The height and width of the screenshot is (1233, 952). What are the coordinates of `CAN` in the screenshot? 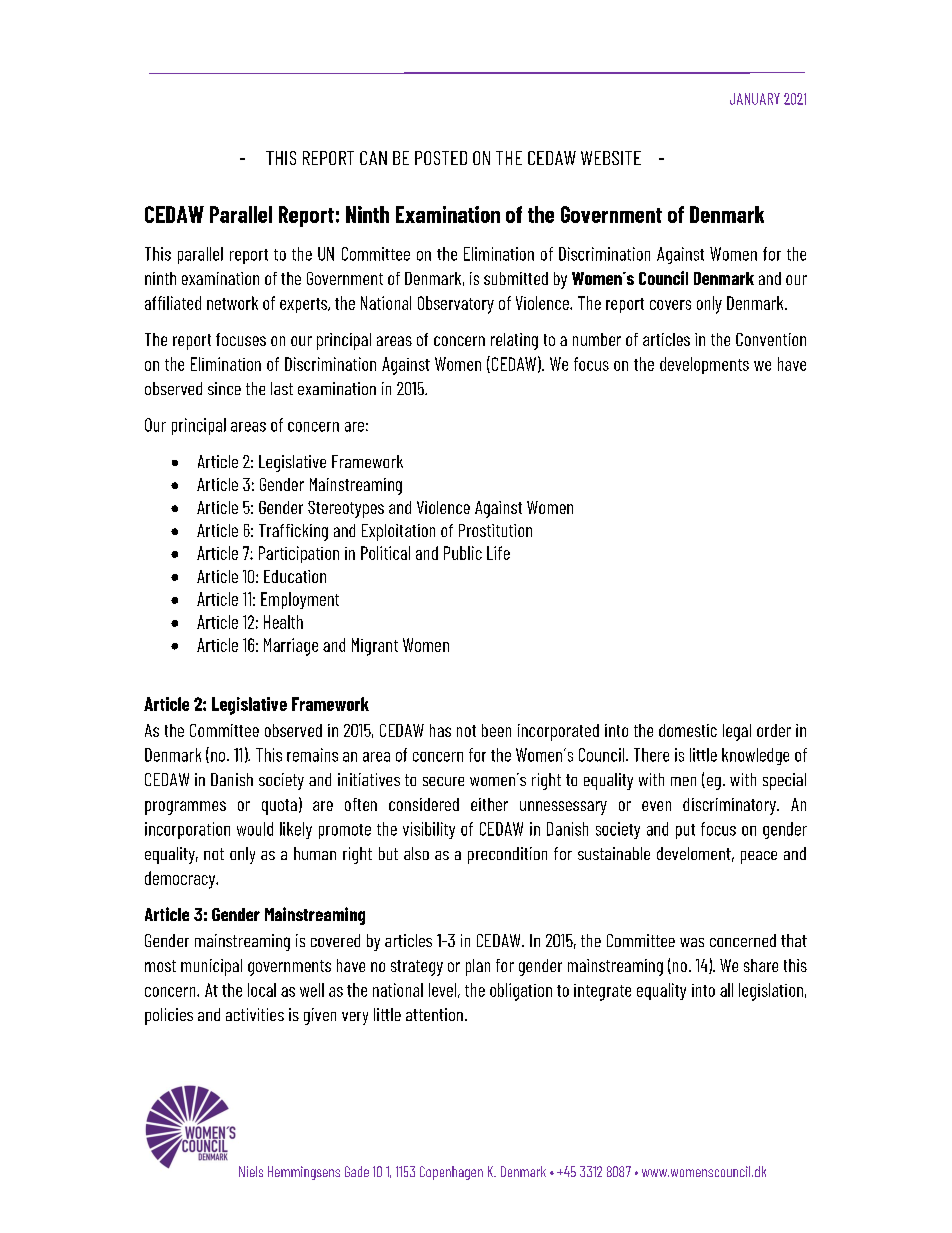 It's located at (373, 158).
